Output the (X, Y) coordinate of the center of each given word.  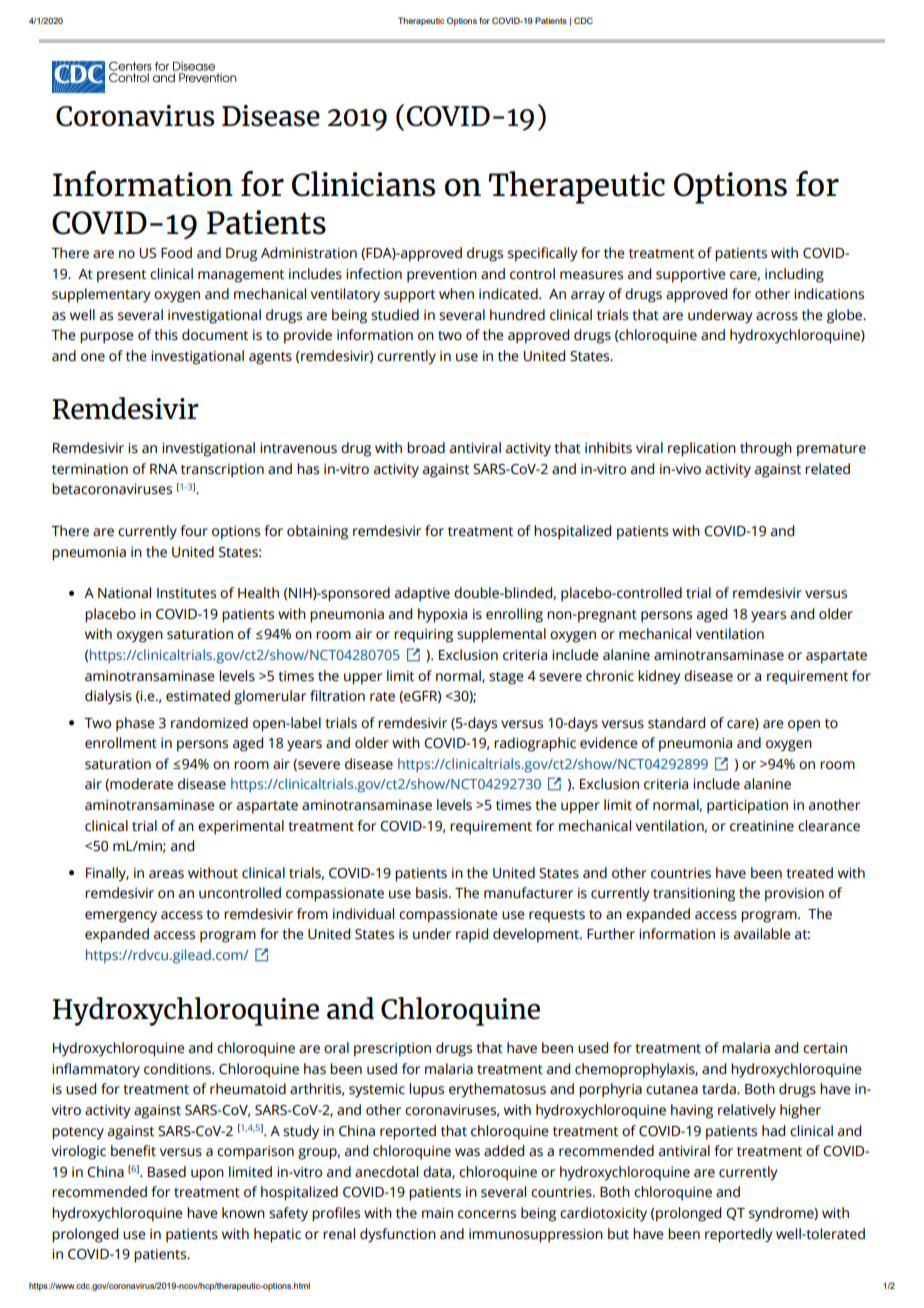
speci (525, 255)
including (794, 275)
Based (167, 1172)
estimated (198, 696)
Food (176, 253)
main (437, 1213)
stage (506, 678)
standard (676, 723)
